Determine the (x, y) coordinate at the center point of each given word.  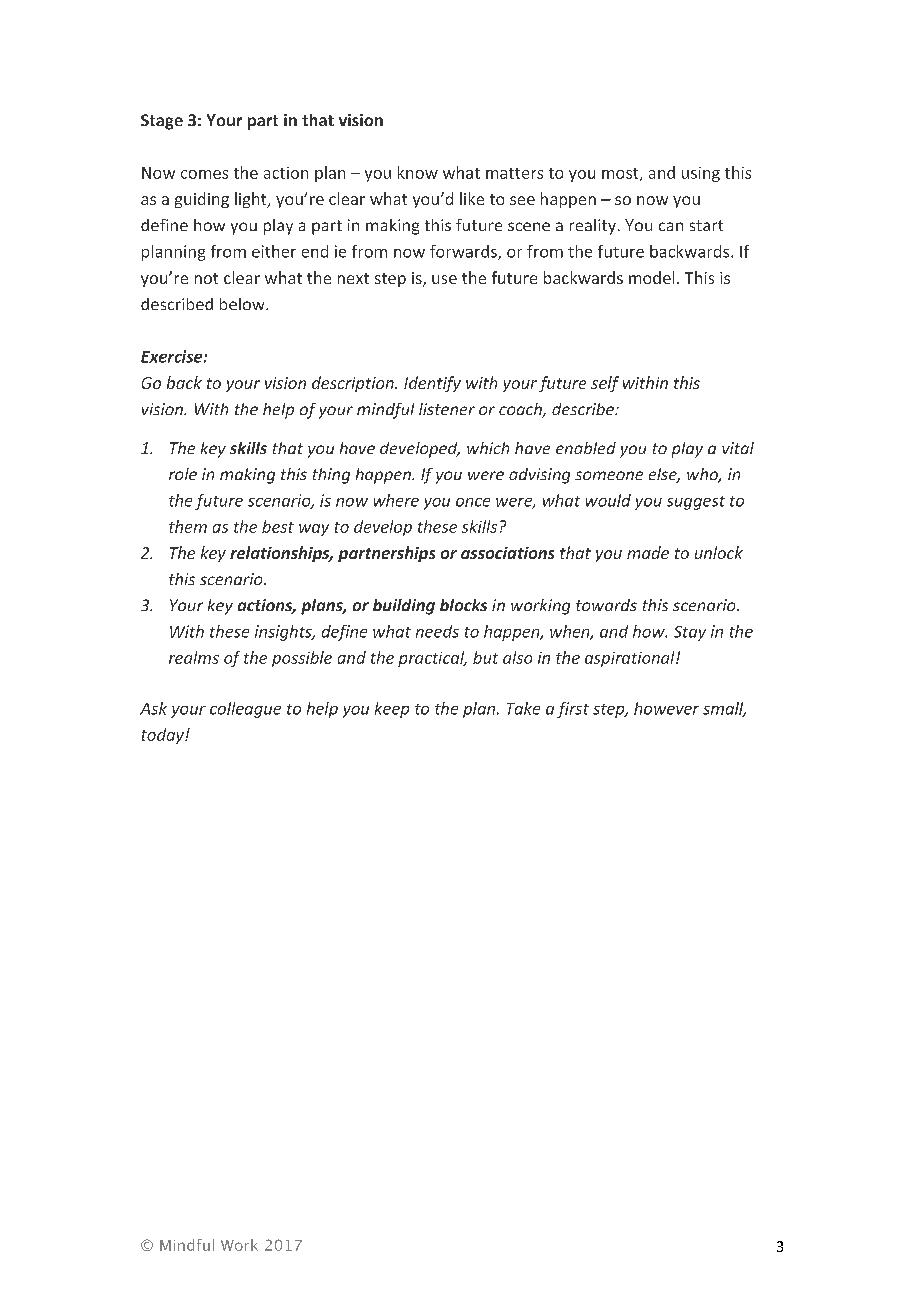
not (206, 278)
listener (447, 409)
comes (204, 174)
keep (392, 710)
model (651, 277)
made (648, 552)
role (183, 474)
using (701, 174)
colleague (245, 710)
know (418, 172)
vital (738, 448)
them (188, 526)
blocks (463, 605)
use (444, 279)
